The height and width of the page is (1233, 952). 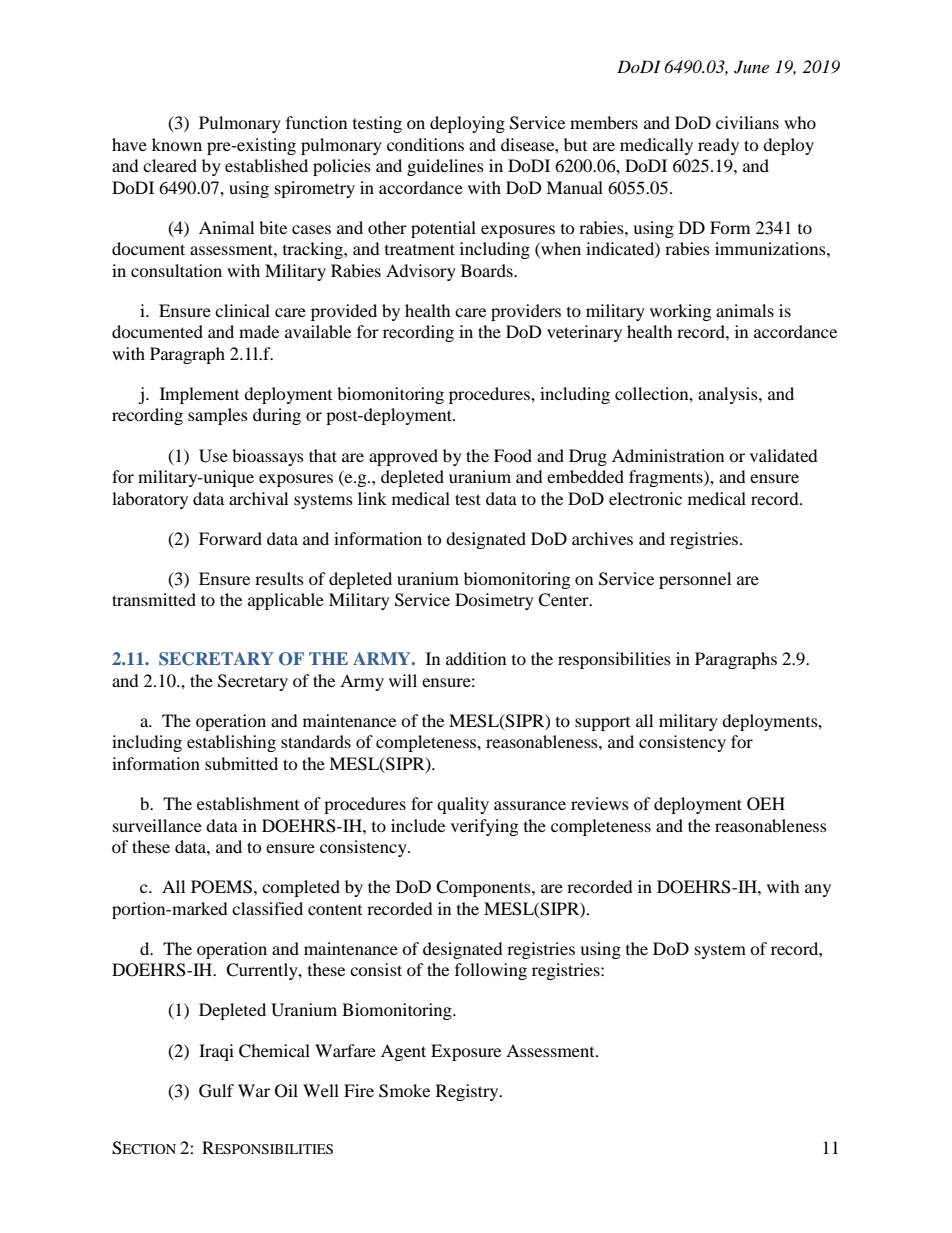 I want to click on verifying, so click(x=484, y=827).
